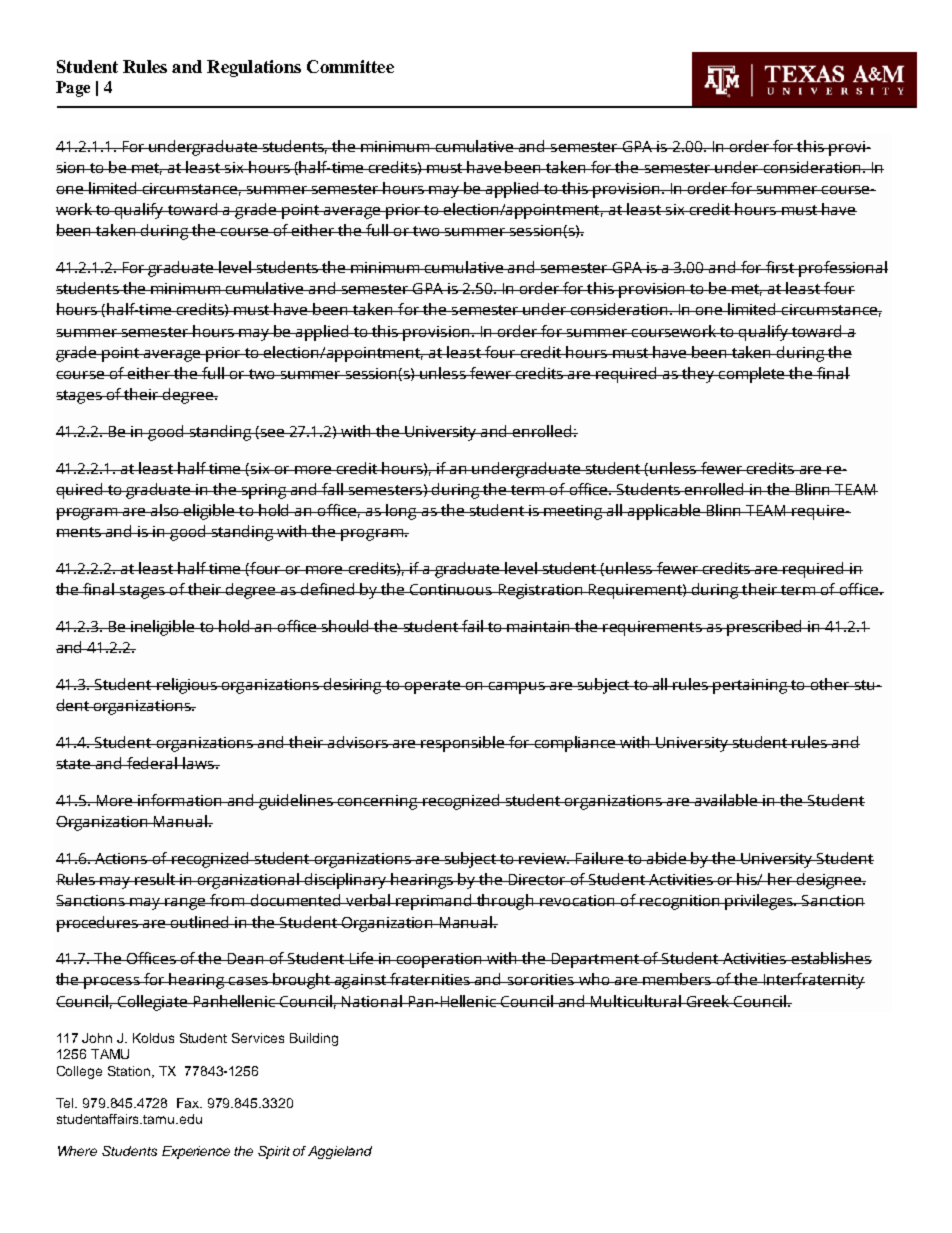 This screenshot has width=952, height=1233. Describe the element at coordinates (726, 800) in the screenshot. I see `available` at that location.
